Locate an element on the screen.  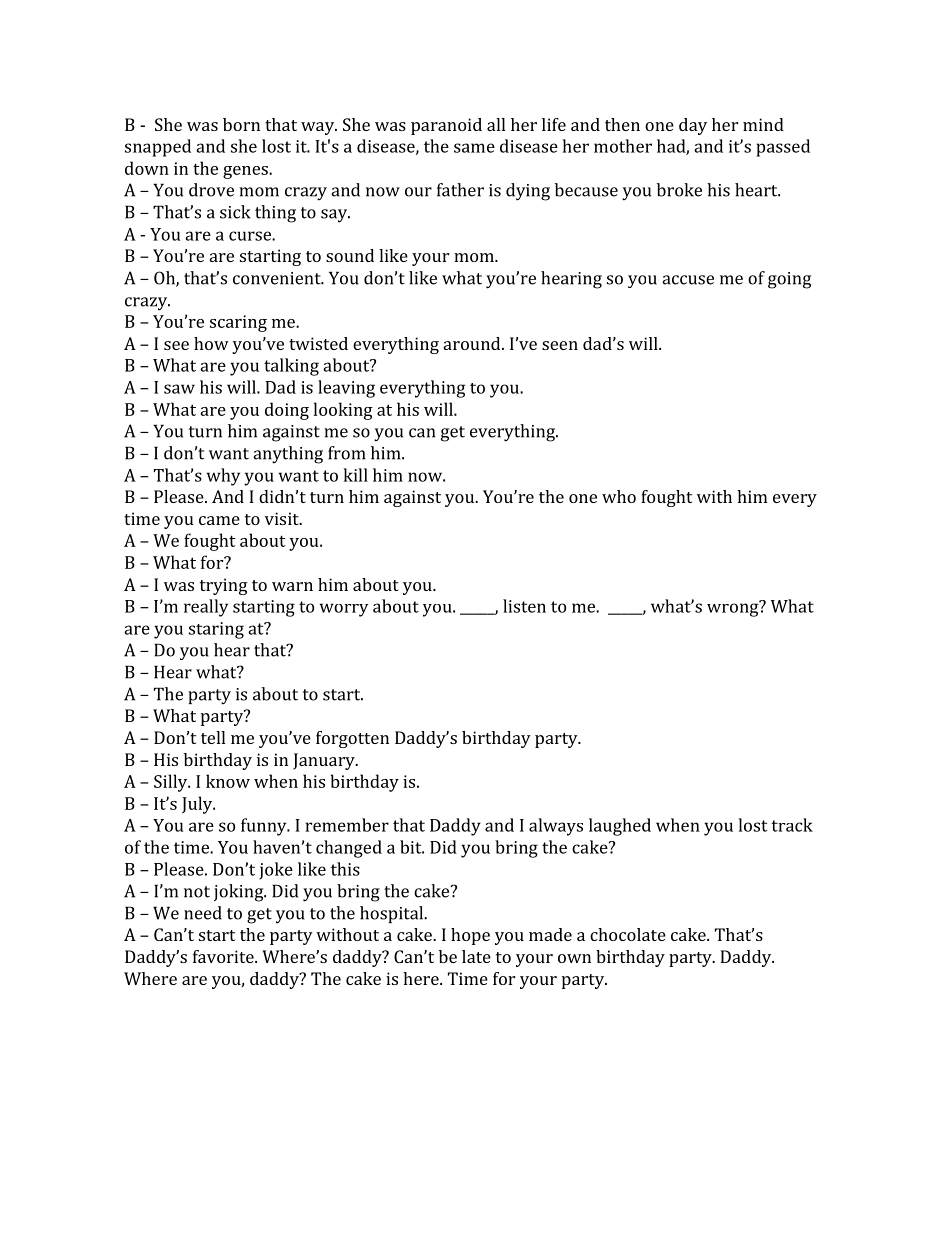
mind is located at coordinates (763, 124).
